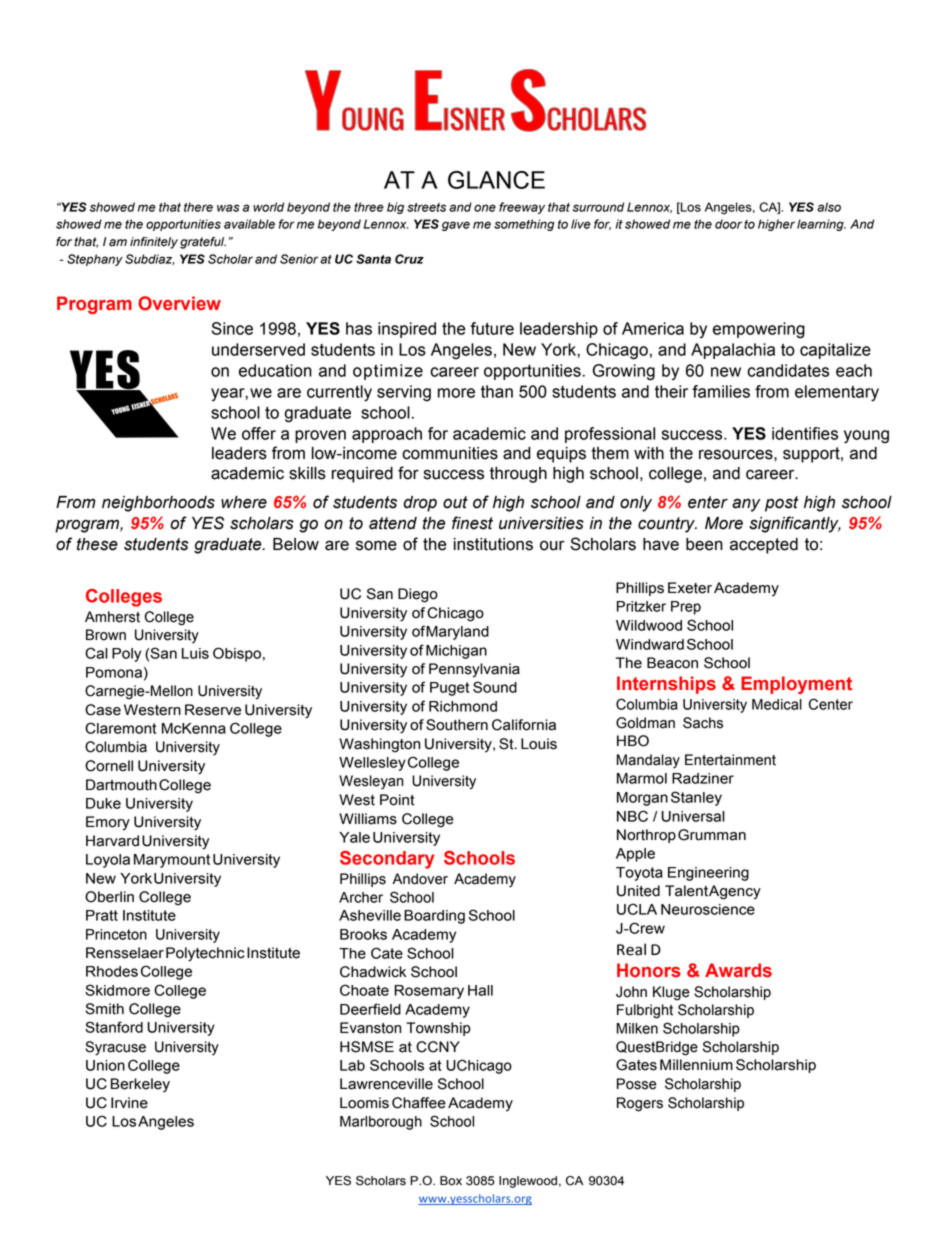  Describe the element at coordinates (796, 685) in the screenshot. I see `Employment` at that location.
